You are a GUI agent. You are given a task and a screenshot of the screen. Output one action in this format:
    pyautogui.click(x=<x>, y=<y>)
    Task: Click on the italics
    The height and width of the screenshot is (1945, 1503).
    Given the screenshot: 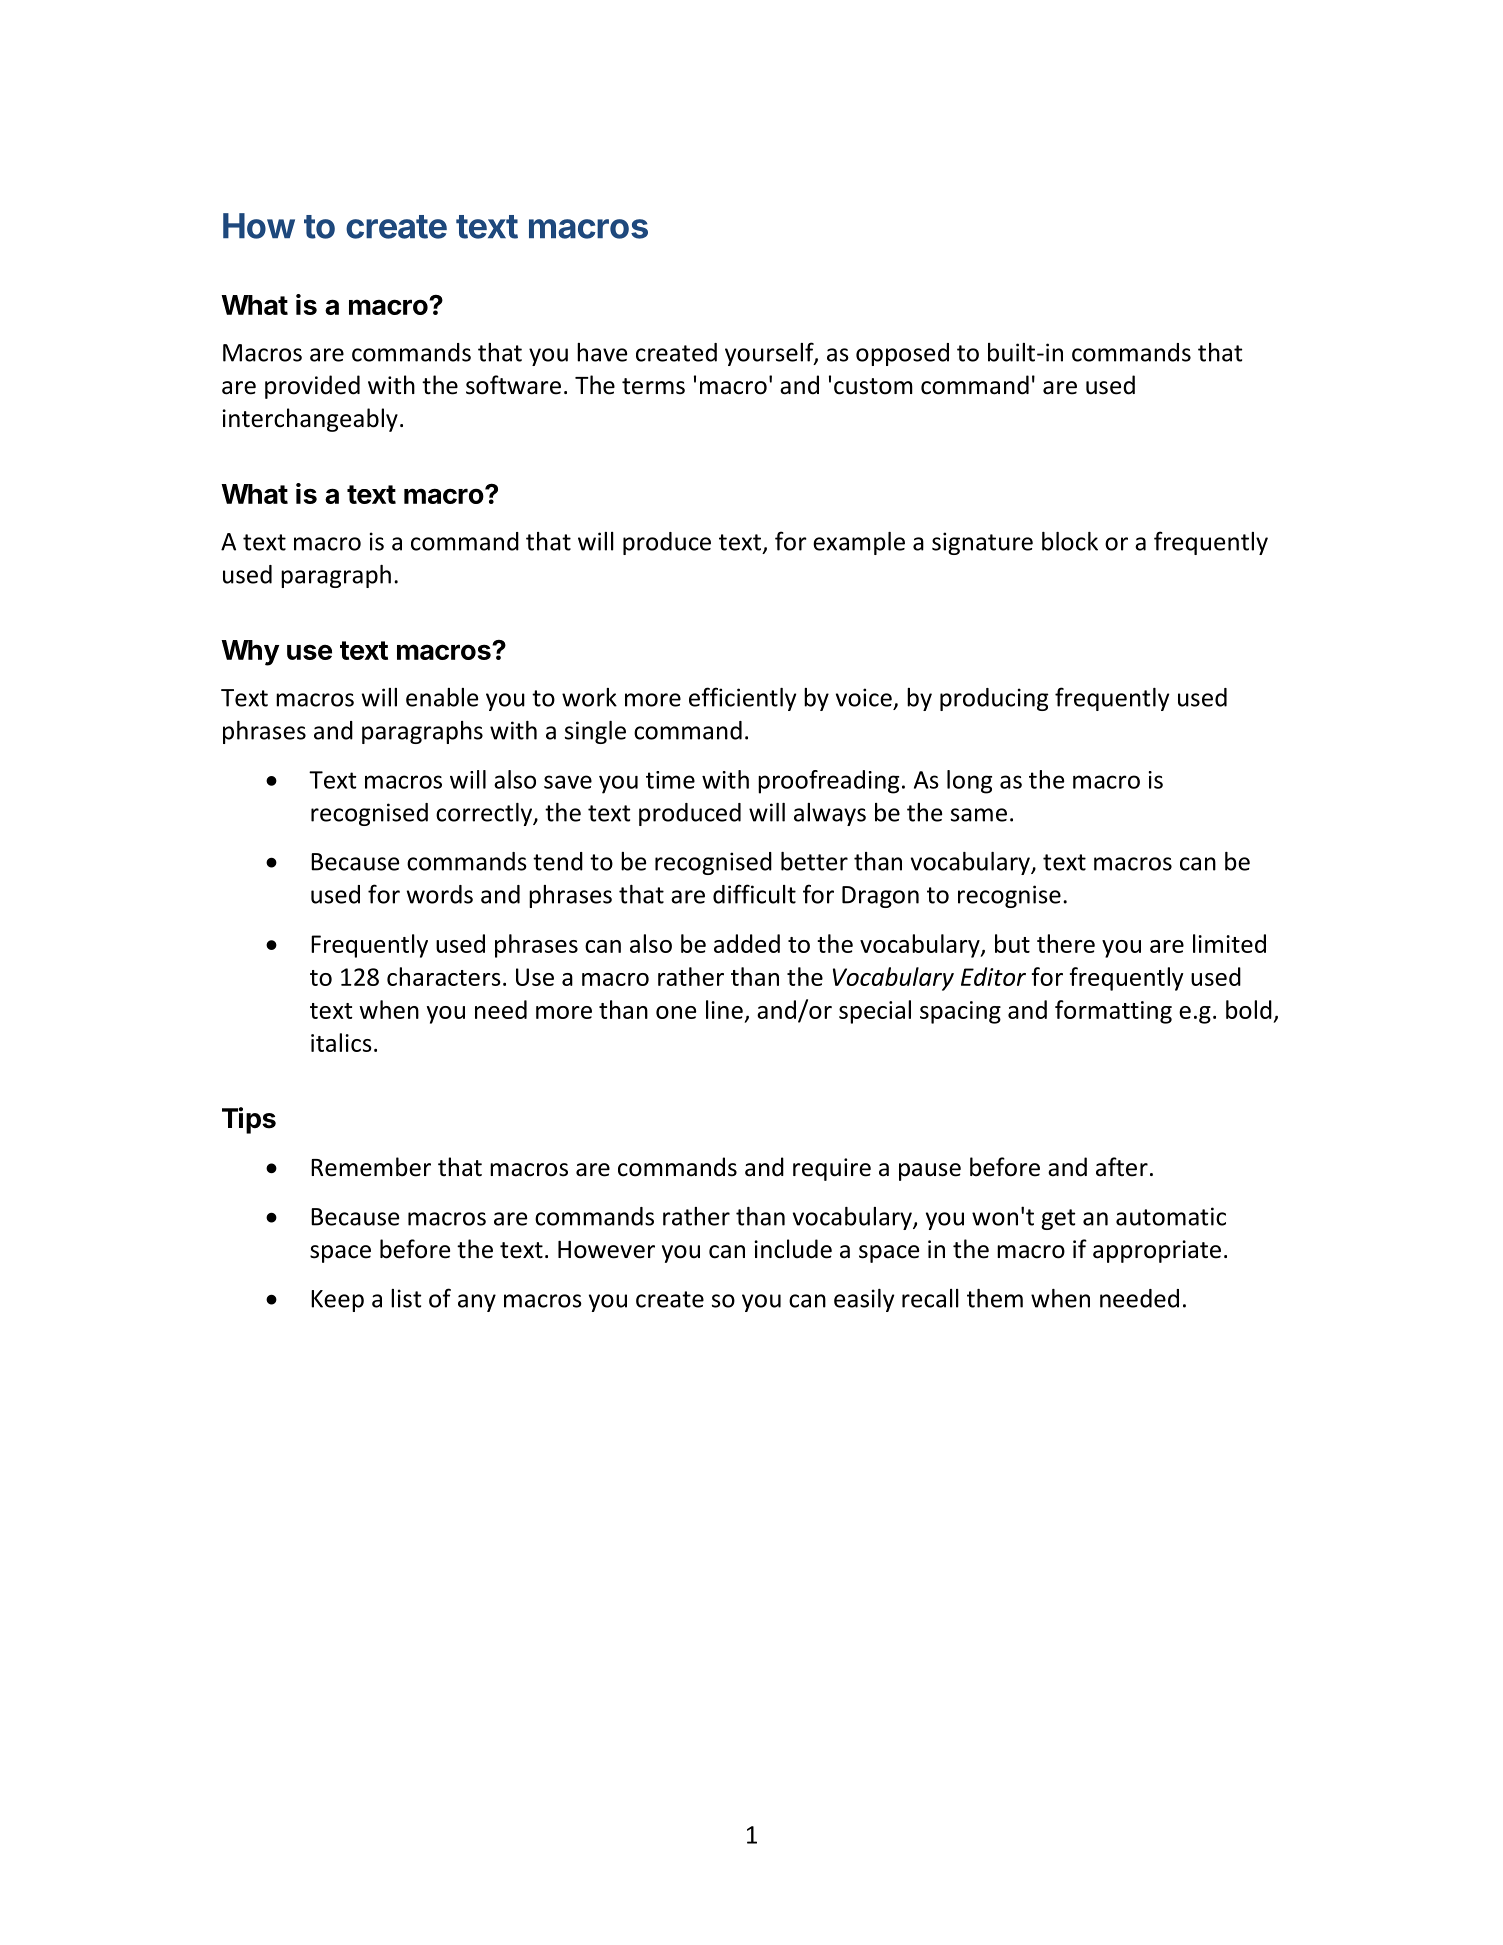 What is the action you would take?
    pyautogui.click(x=341, y=1042)
